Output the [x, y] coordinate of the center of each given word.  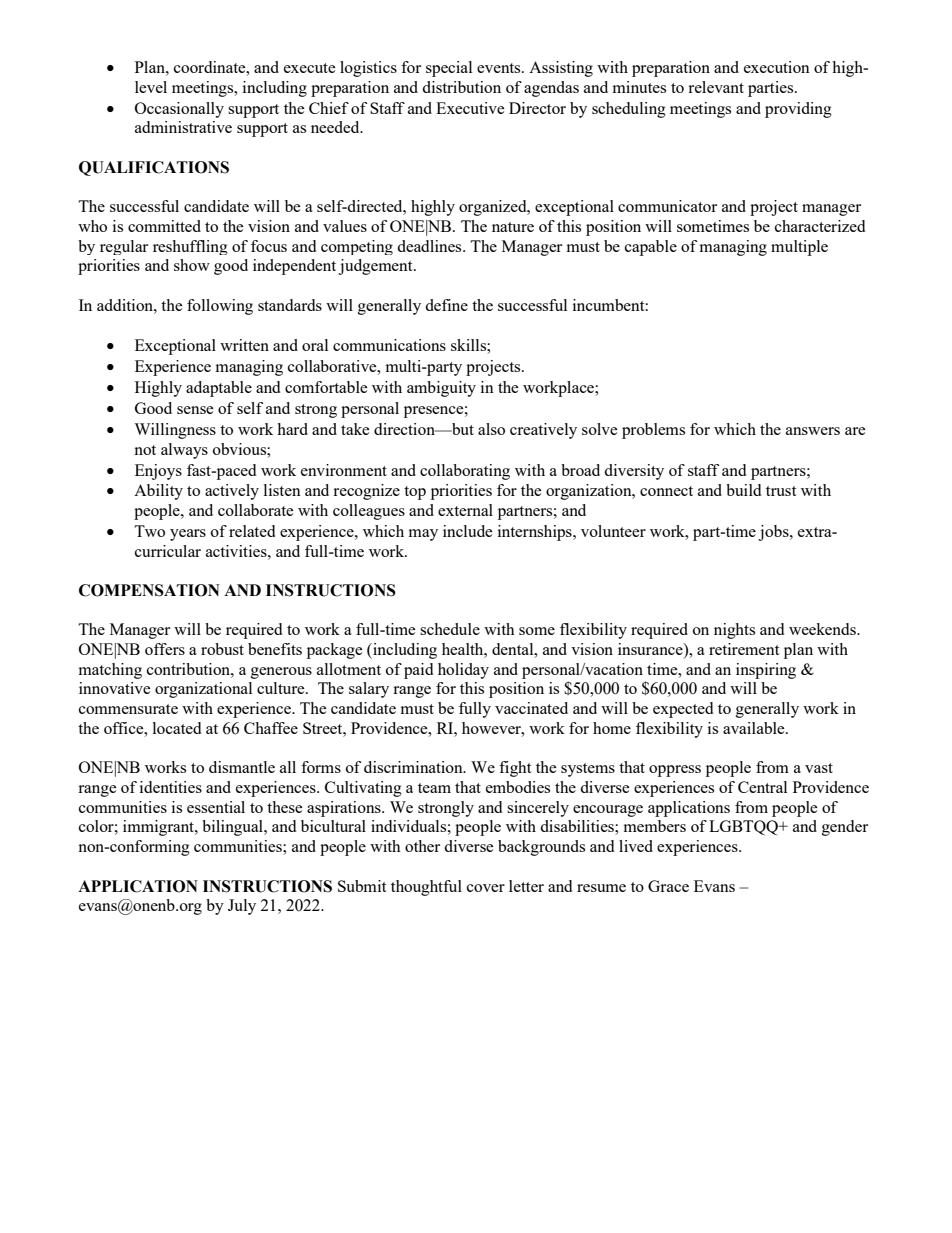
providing [798, 110]
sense [195, 410]
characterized [820, 226]
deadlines [430, 246]
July [242, 907]
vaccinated [531, 708]
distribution [461, 87]
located [177, 728]
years [188, 535]
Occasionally [179, 110]
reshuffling [190, 247]
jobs [774, 533]
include [468, 531]
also [491, 429]
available [755, 728]
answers [813, 431]
